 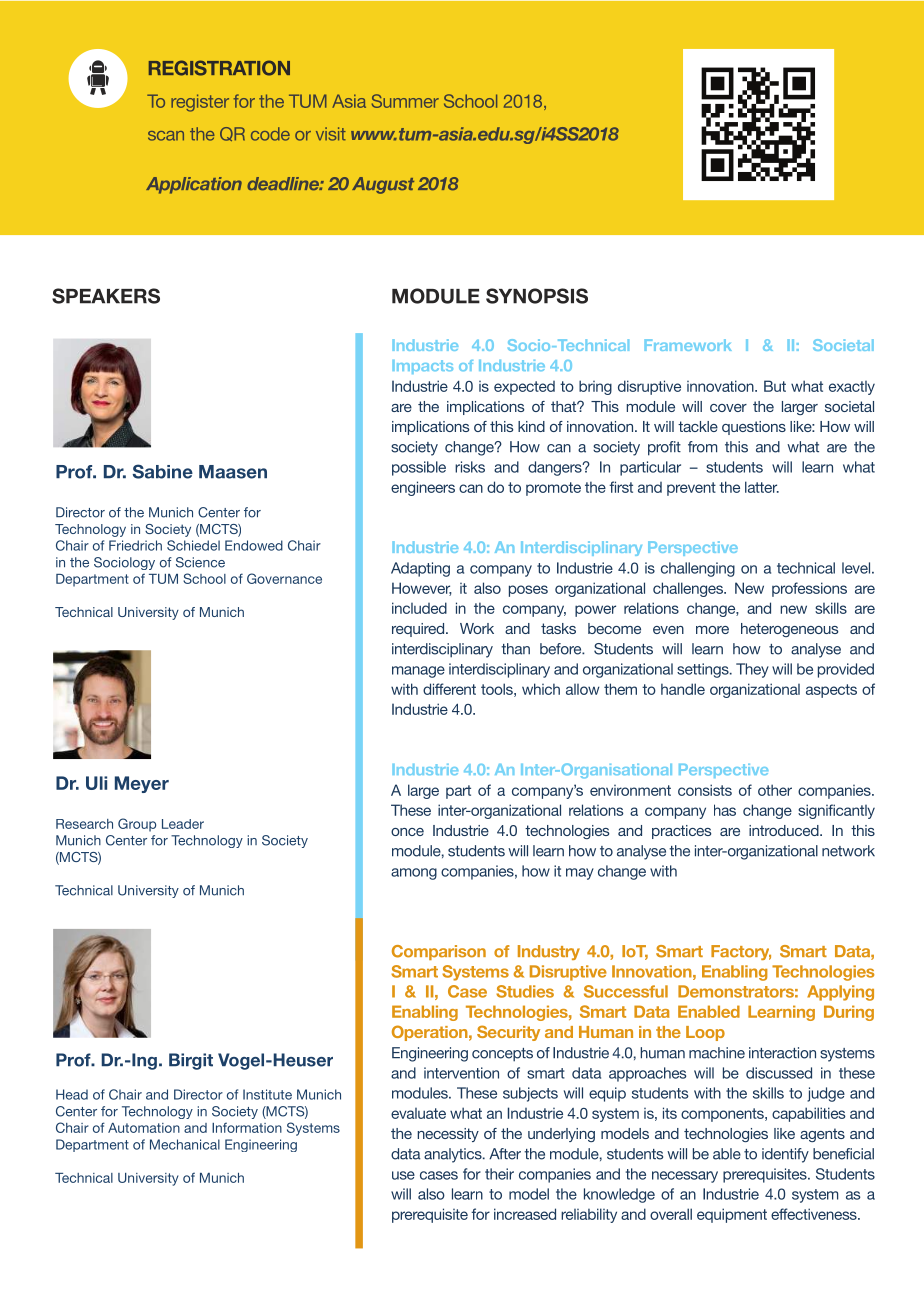 What do you see at coordinates (414, 874) in the document?
I see `among` at bounding box center [414, 874].
